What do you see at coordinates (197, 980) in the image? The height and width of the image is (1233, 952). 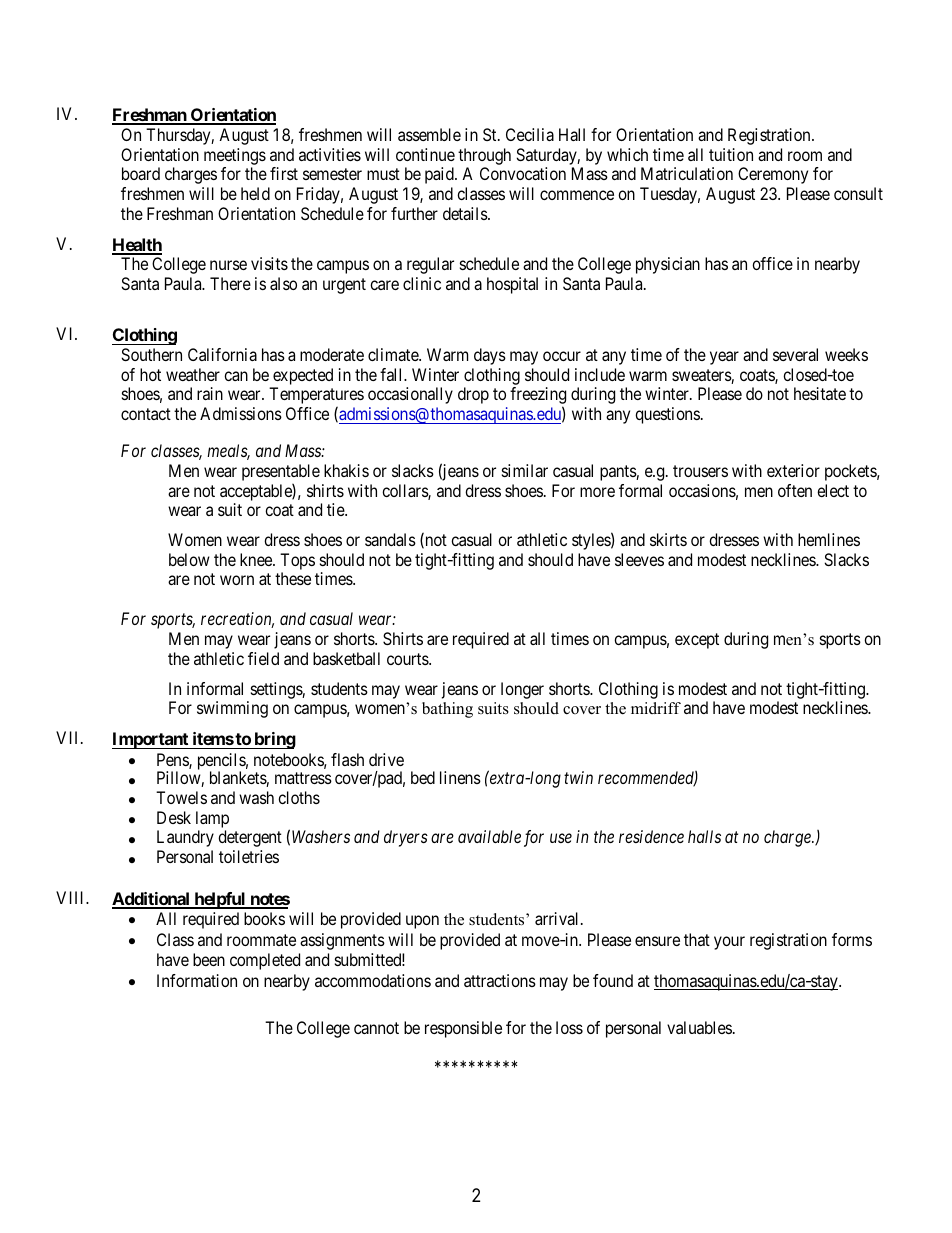 I see `Information` at bounding box center [197, 980].
